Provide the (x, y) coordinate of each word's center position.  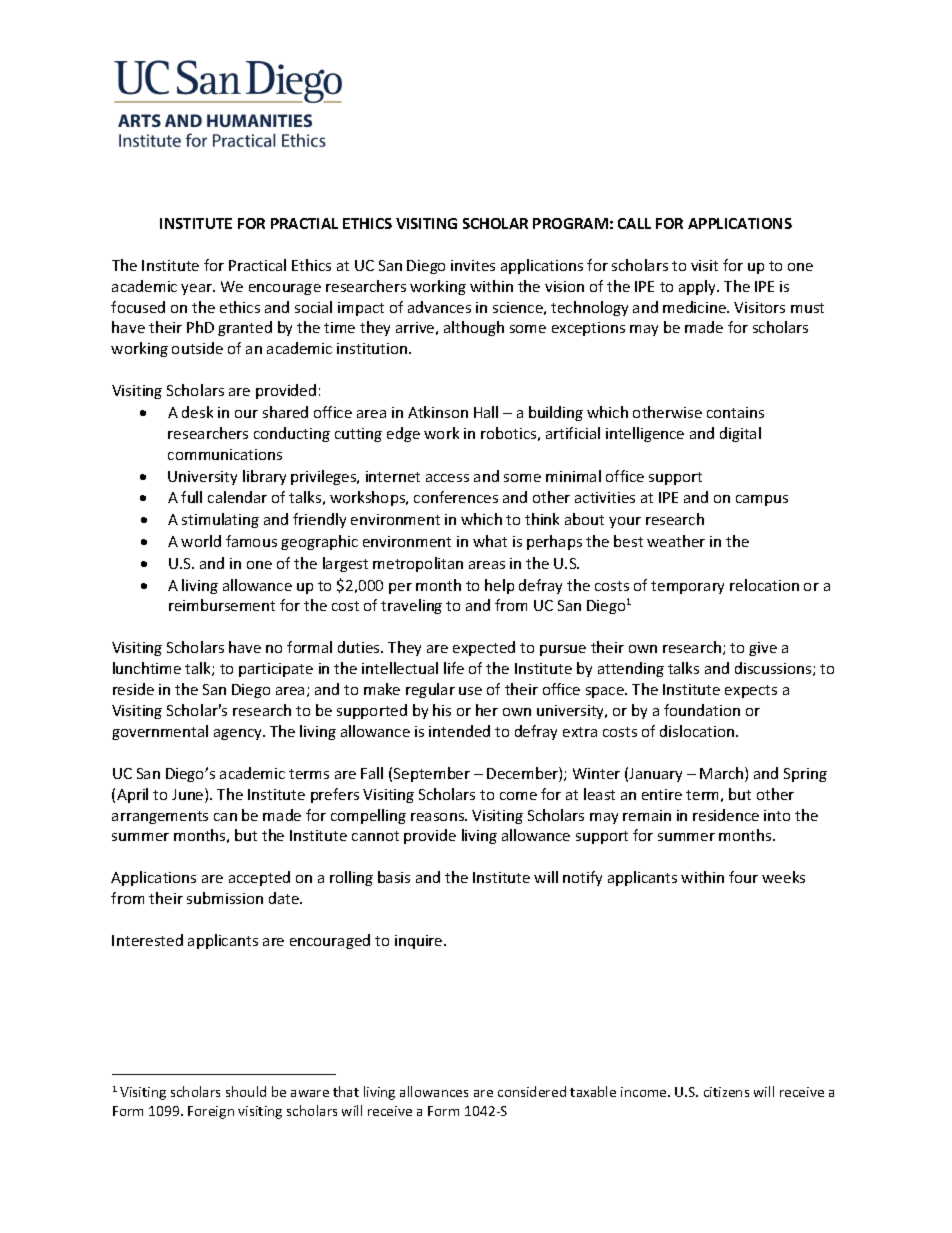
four (743, 877)
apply (699, 287)
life (454, 668)
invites (473, 265)
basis (394, 877)
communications (225, 454)
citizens (726, 1092)
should (246, 1091)
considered (532, 1091)
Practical (257, 265)
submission (225, 898)
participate (276, 670)
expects (751, 691)
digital (740, 434)
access (447, 478)
